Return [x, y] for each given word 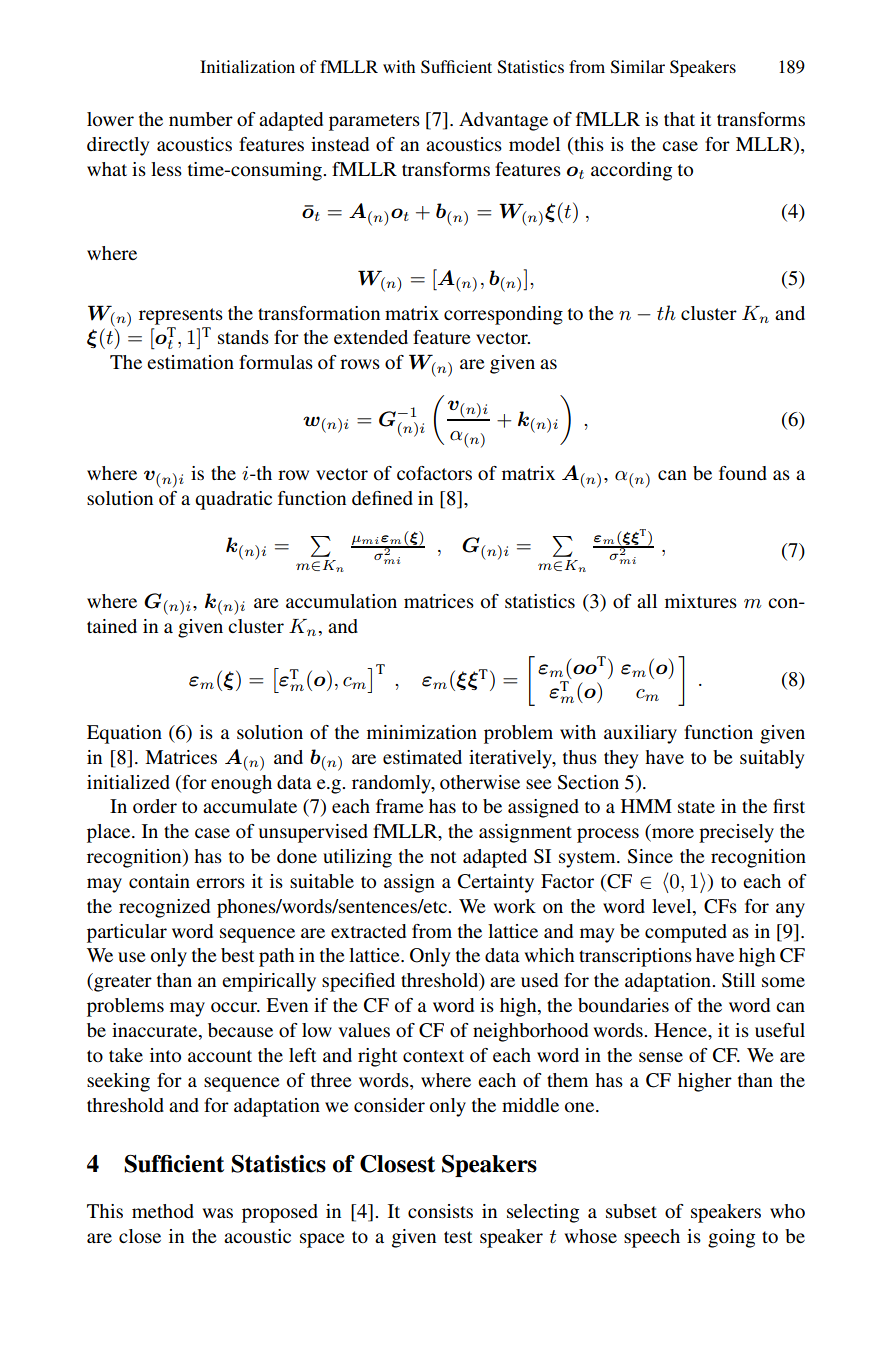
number [201, 119]
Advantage [503, 121]
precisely [736, 833]
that [679, 119]
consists [440, 1211]
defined [382, 498]
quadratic [233, 500]
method [163, 1211]
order [155, 806]
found [743, 473]
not [443, 857]
